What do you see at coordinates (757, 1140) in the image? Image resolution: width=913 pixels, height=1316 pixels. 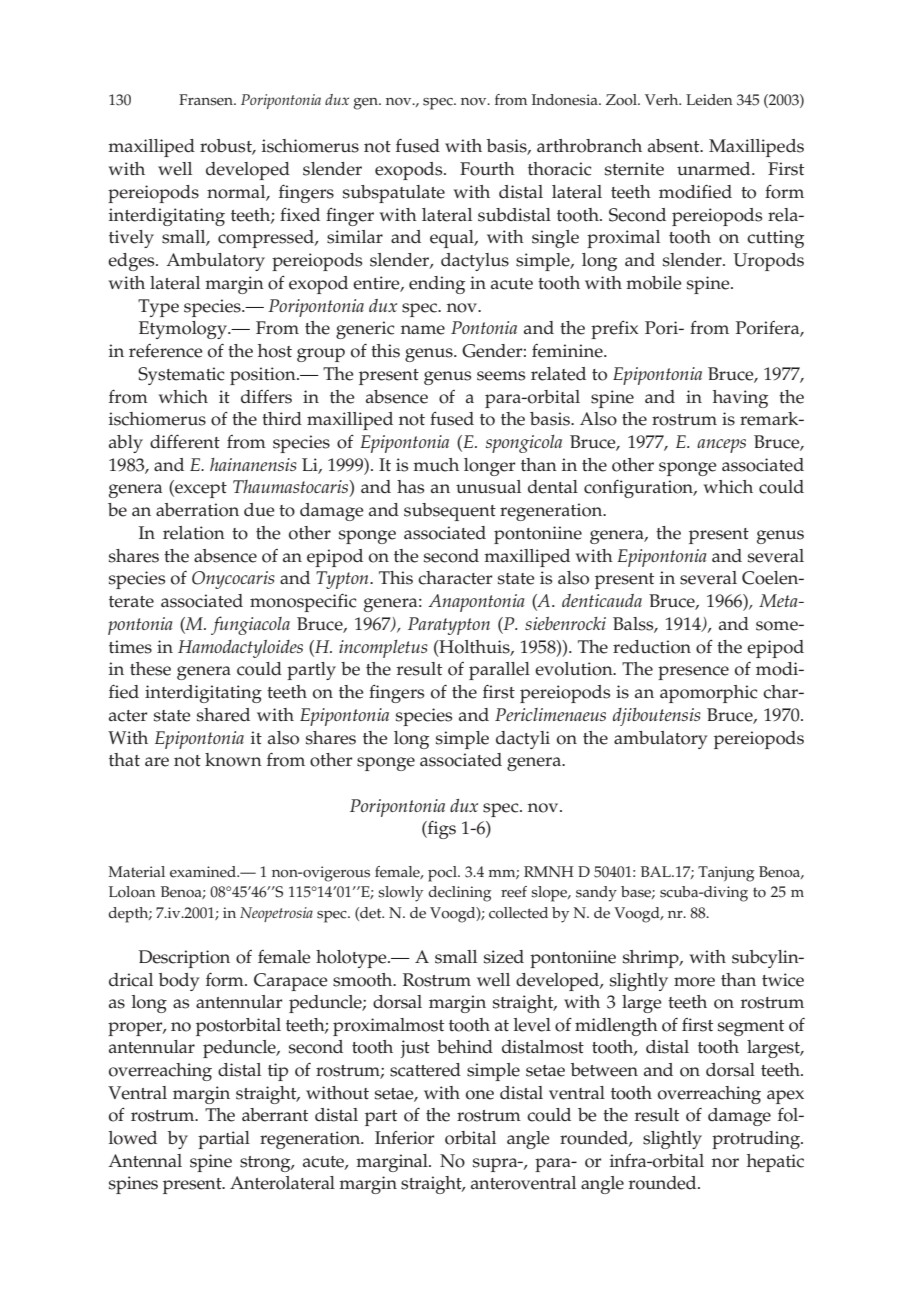 I see `protruding` at bounding box center [757, 1140].
